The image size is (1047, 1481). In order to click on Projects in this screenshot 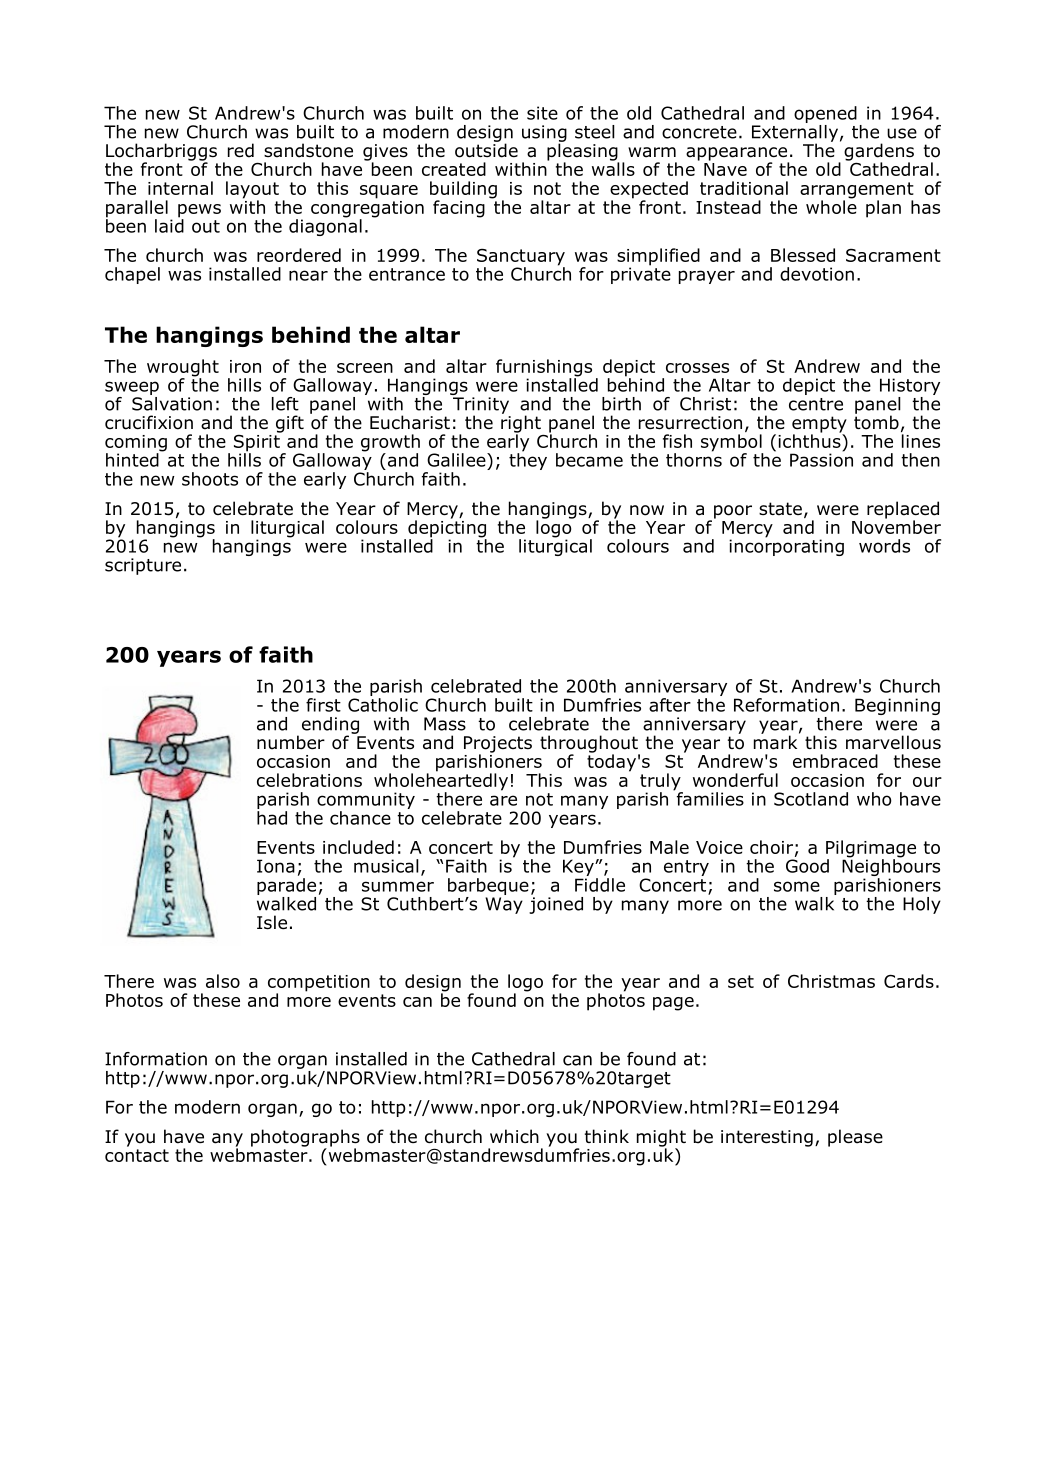, I will do `click(498, 745)`.
